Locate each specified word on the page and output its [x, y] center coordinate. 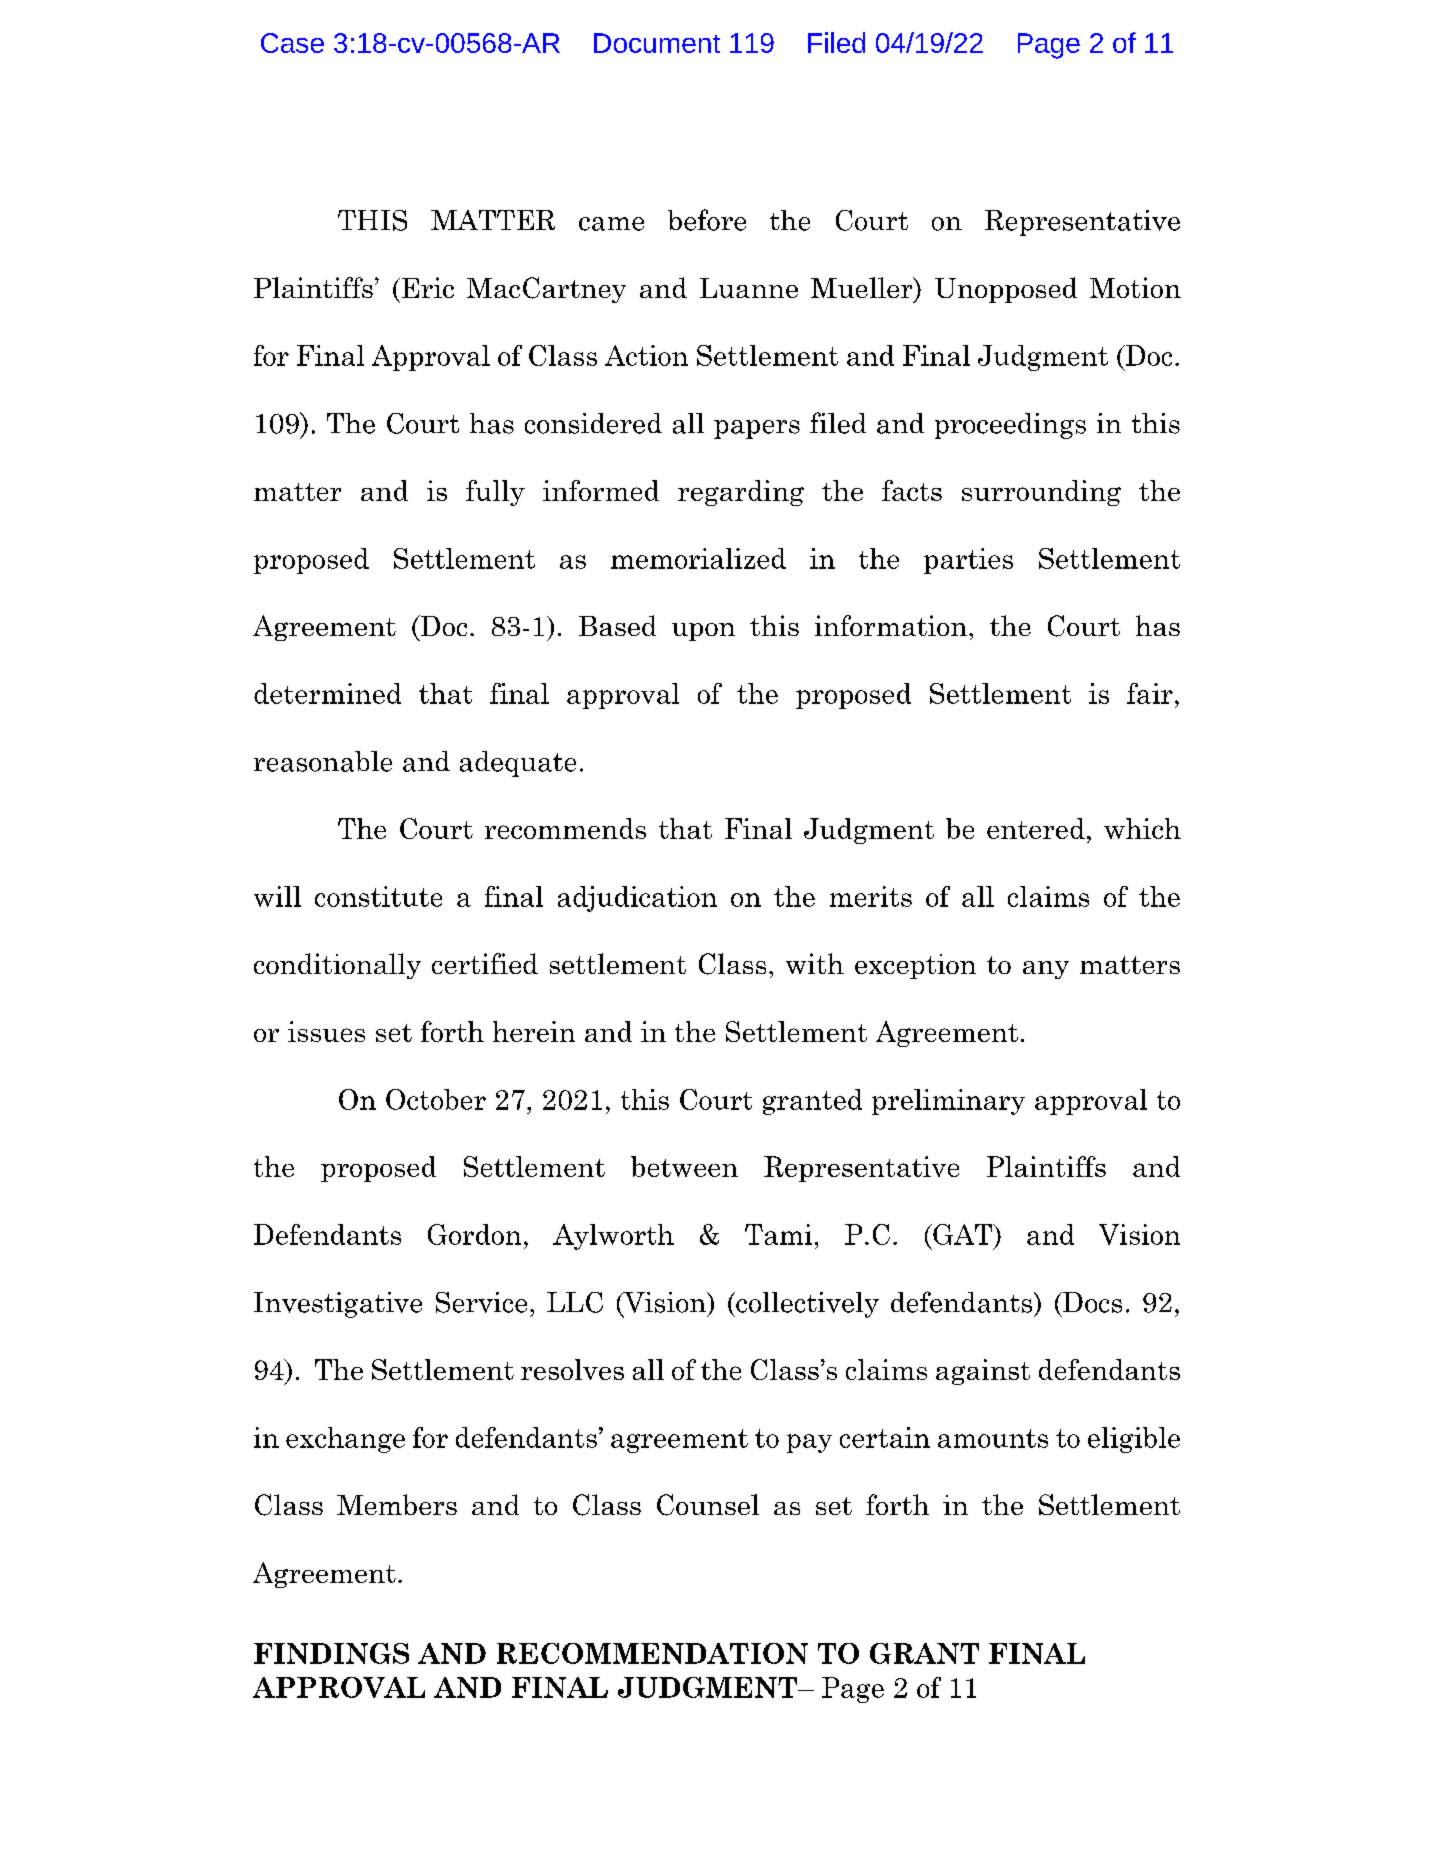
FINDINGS [331, 1653]
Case [292, 43]
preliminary [948, 1102]
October [436, 1099]
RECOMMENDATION [652, 1653]
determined [327, 693]
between [684, 1166]
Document [657, 43]
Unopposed [1006, 290]
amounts [993, 1438]
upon [703, 632]
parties [968, 561]
